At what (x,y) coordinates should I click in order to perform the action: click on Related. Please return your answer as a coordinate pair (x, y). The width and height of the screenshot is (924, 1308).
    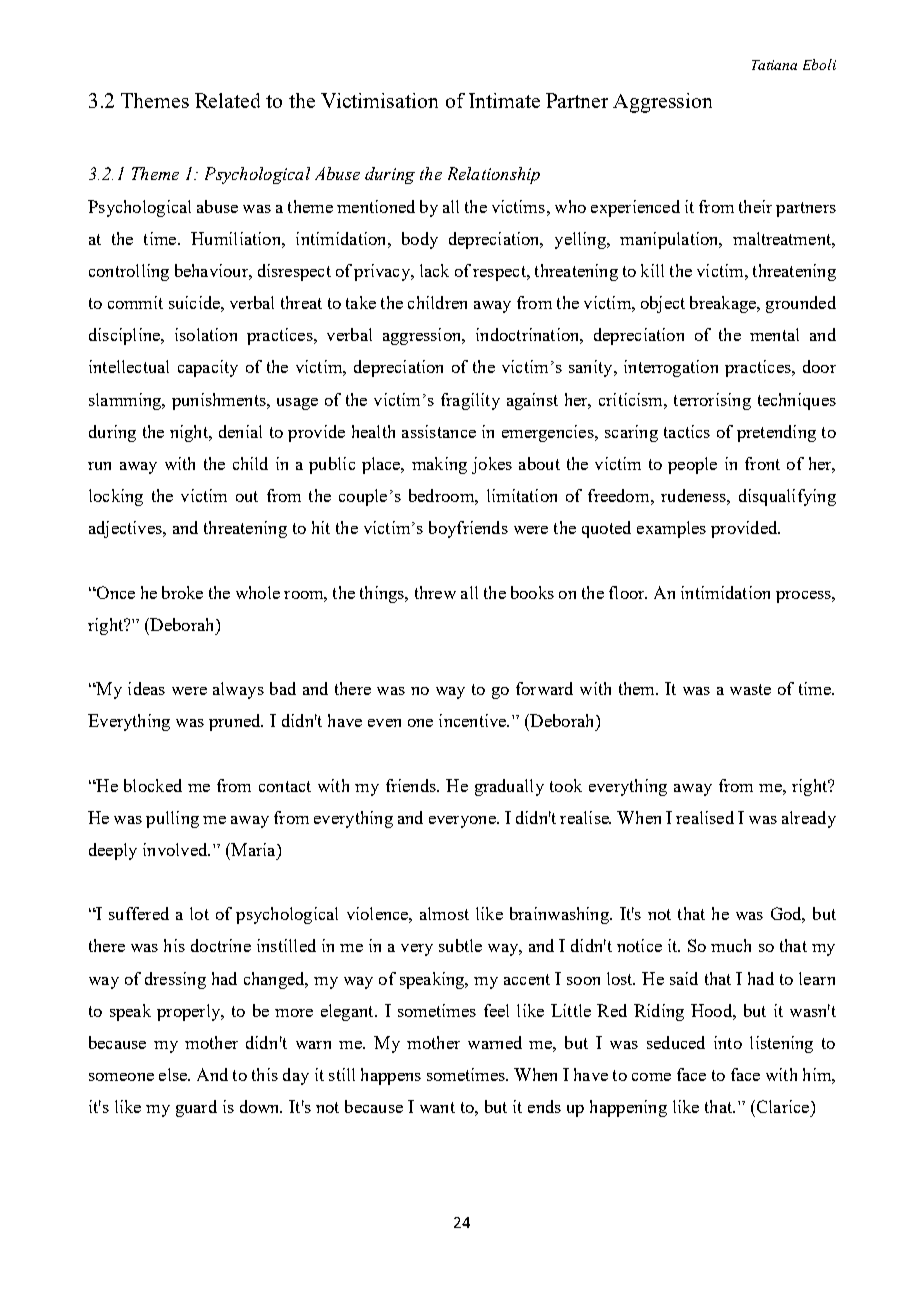
    Looking at the image, I should click on (227, 100).
